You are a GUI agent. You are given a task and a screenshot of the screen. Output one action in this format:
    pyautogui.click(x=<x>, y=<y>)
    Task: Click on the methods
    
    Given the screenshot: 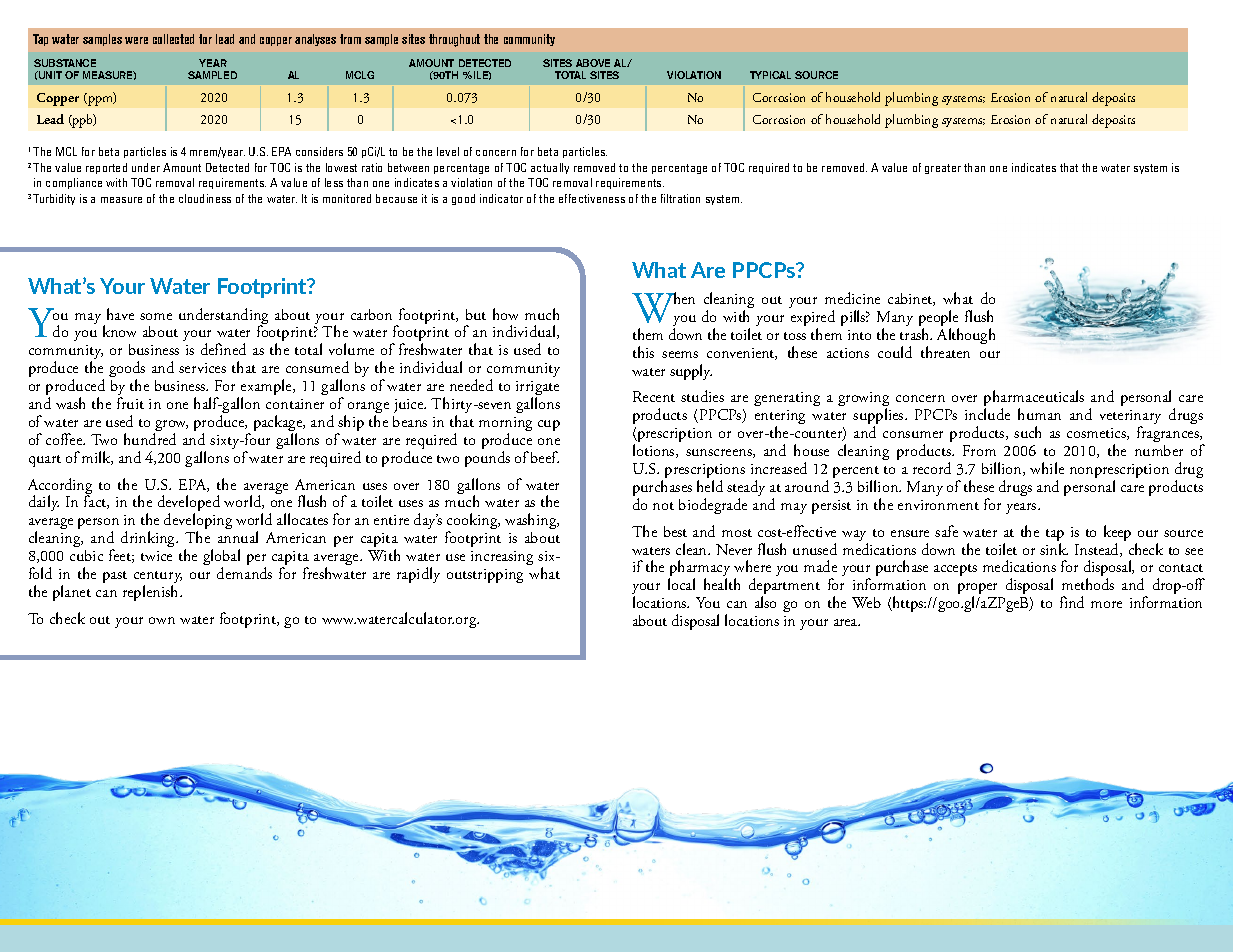 What is the action you would take?
    pyautogui.click(x=1088, y=584)
